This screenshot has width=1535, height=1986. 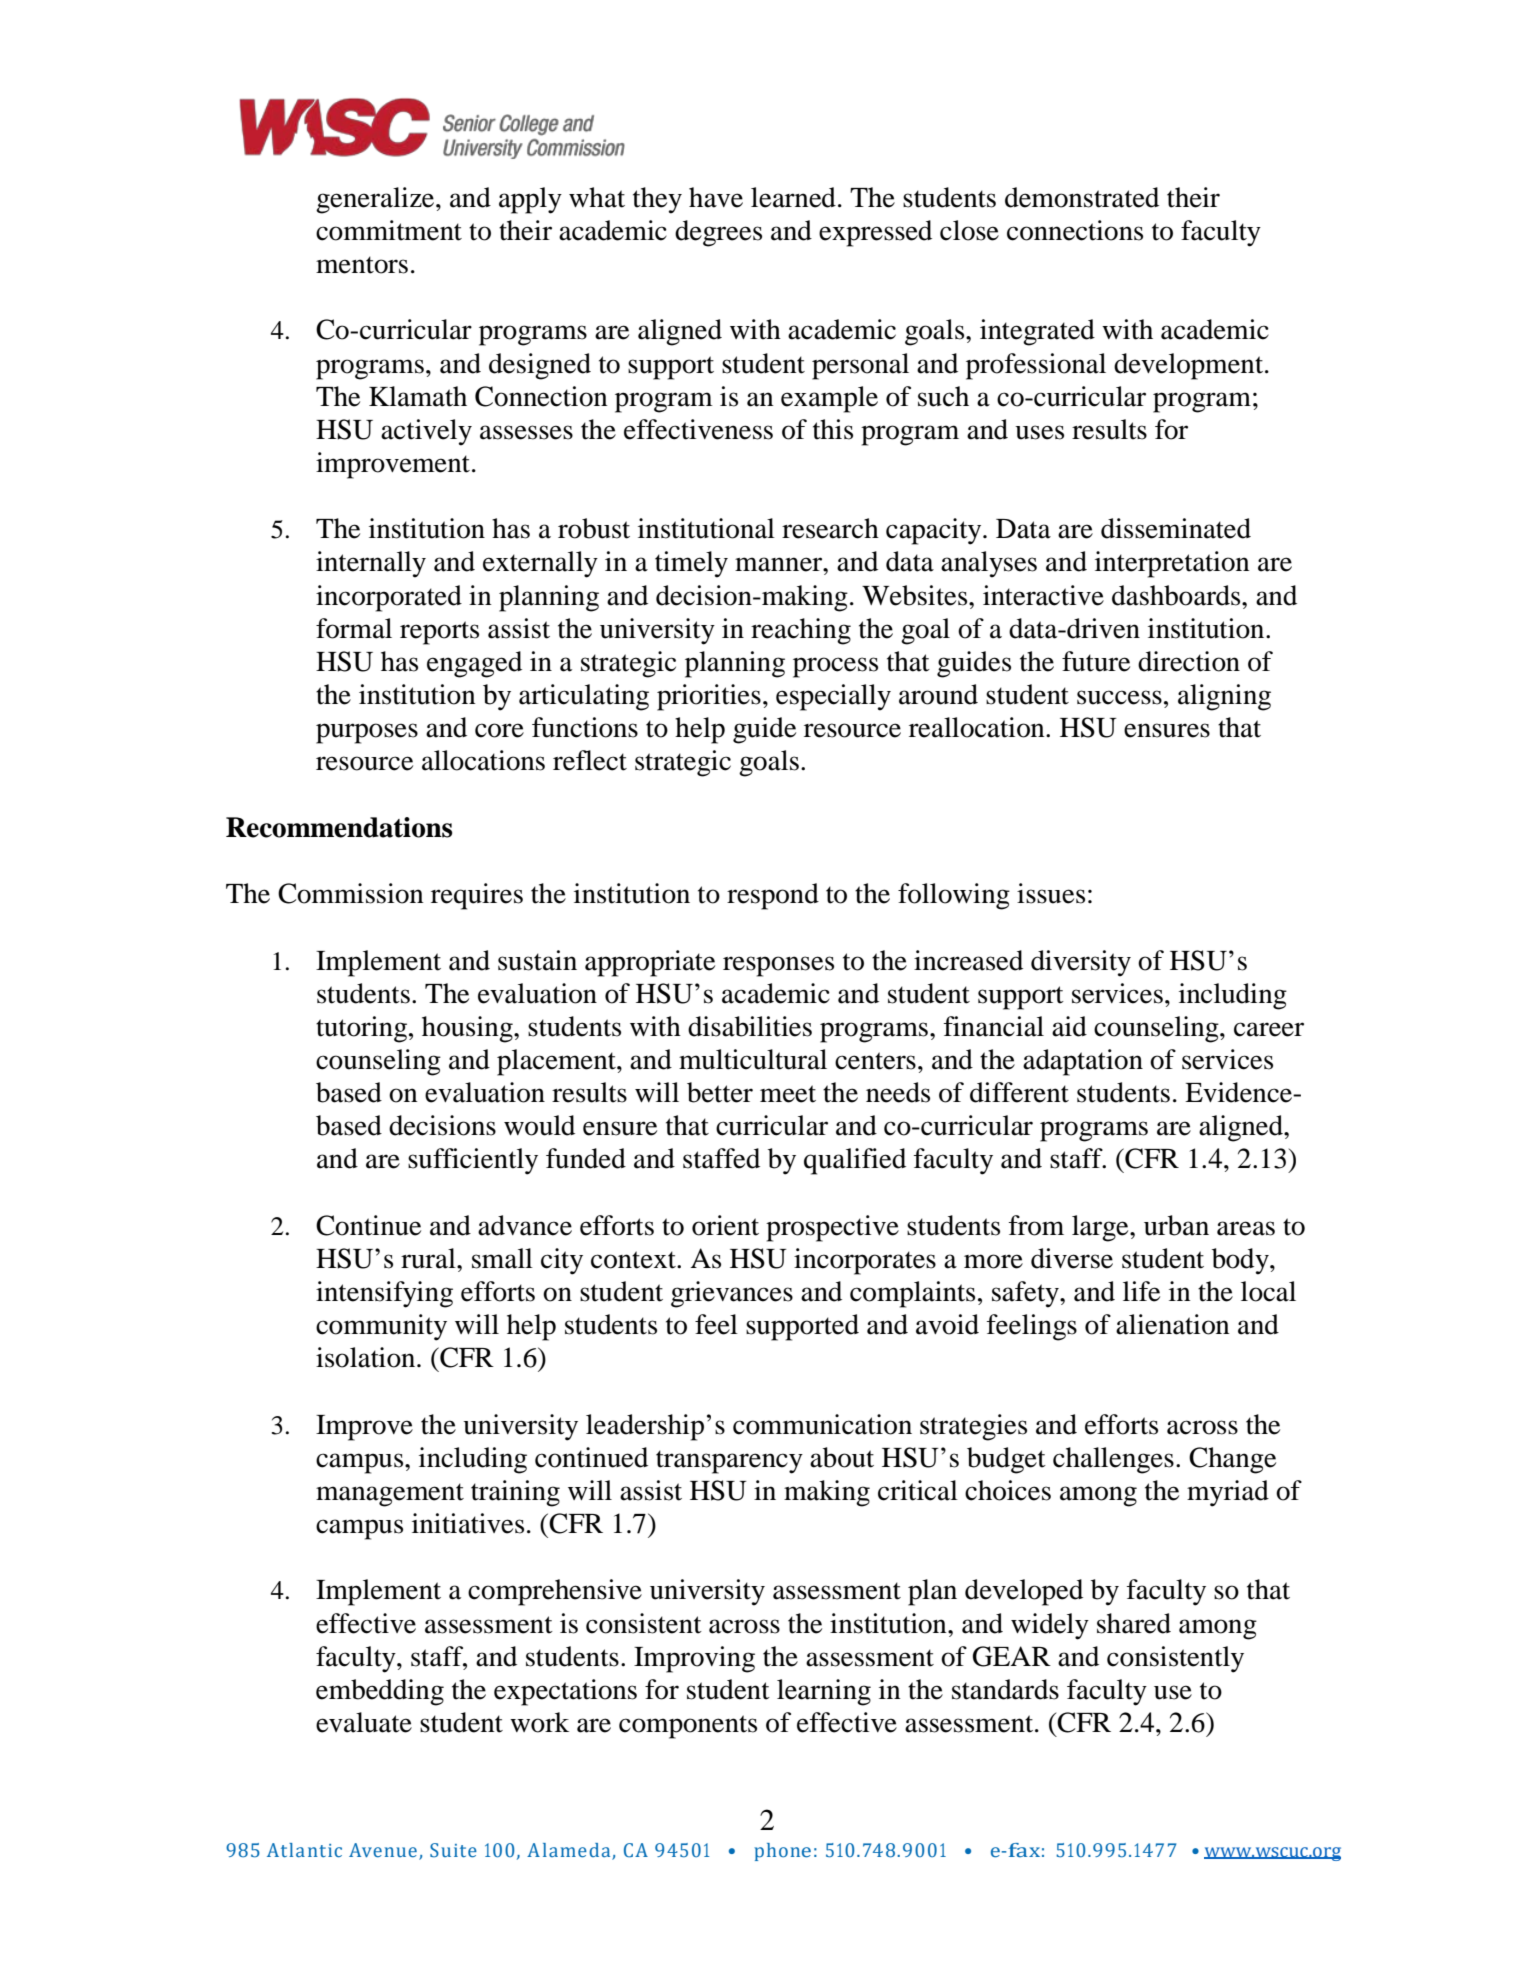 What do you see at coordinates (380, 1692) in the screenshot?
I see `embedding` at bounding box center [380, 1692].
